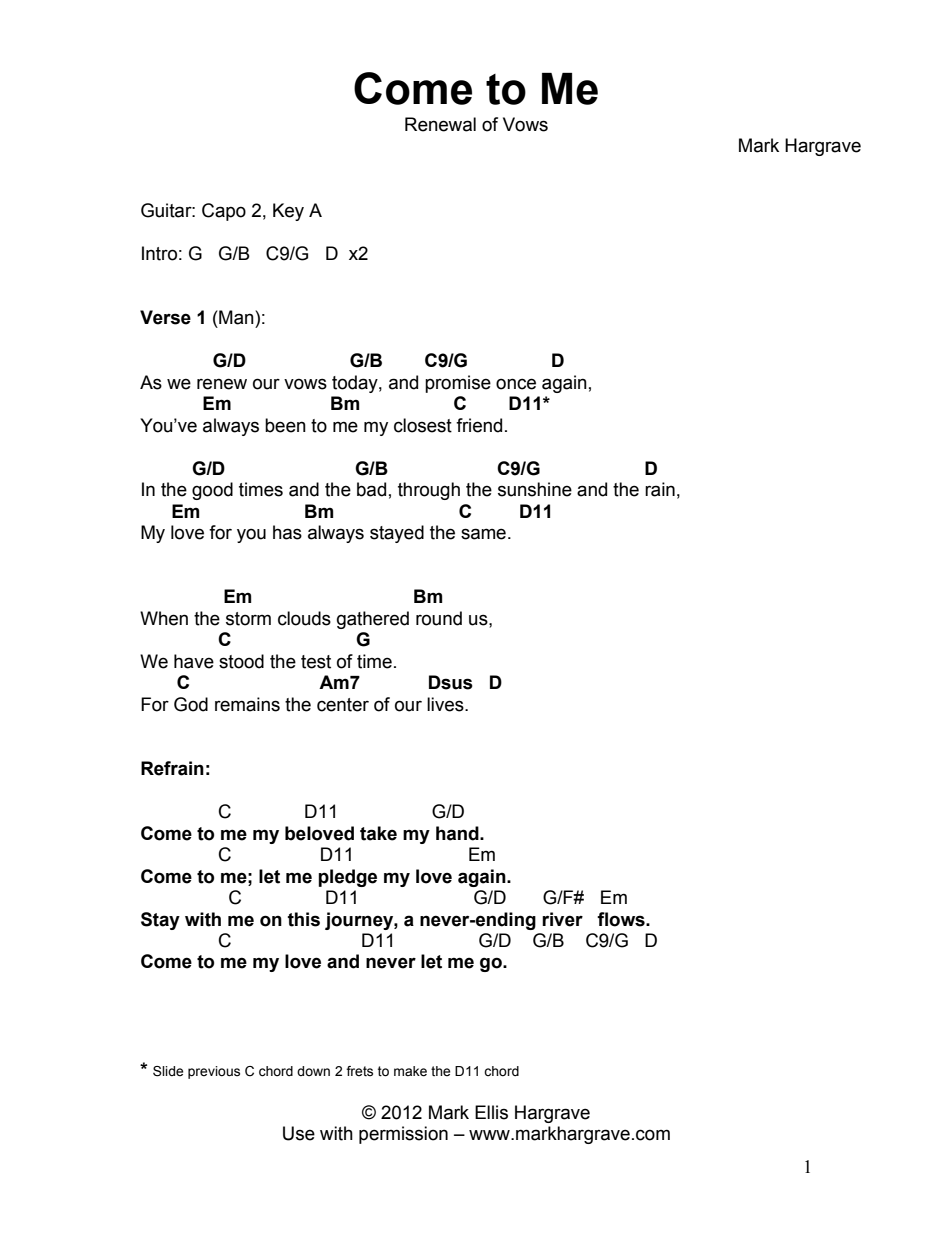 The image size is (952, 1233). What do you see at coordinates (194, 661) in the screenshot?
I see `have` at bounding box center [194, 661].
